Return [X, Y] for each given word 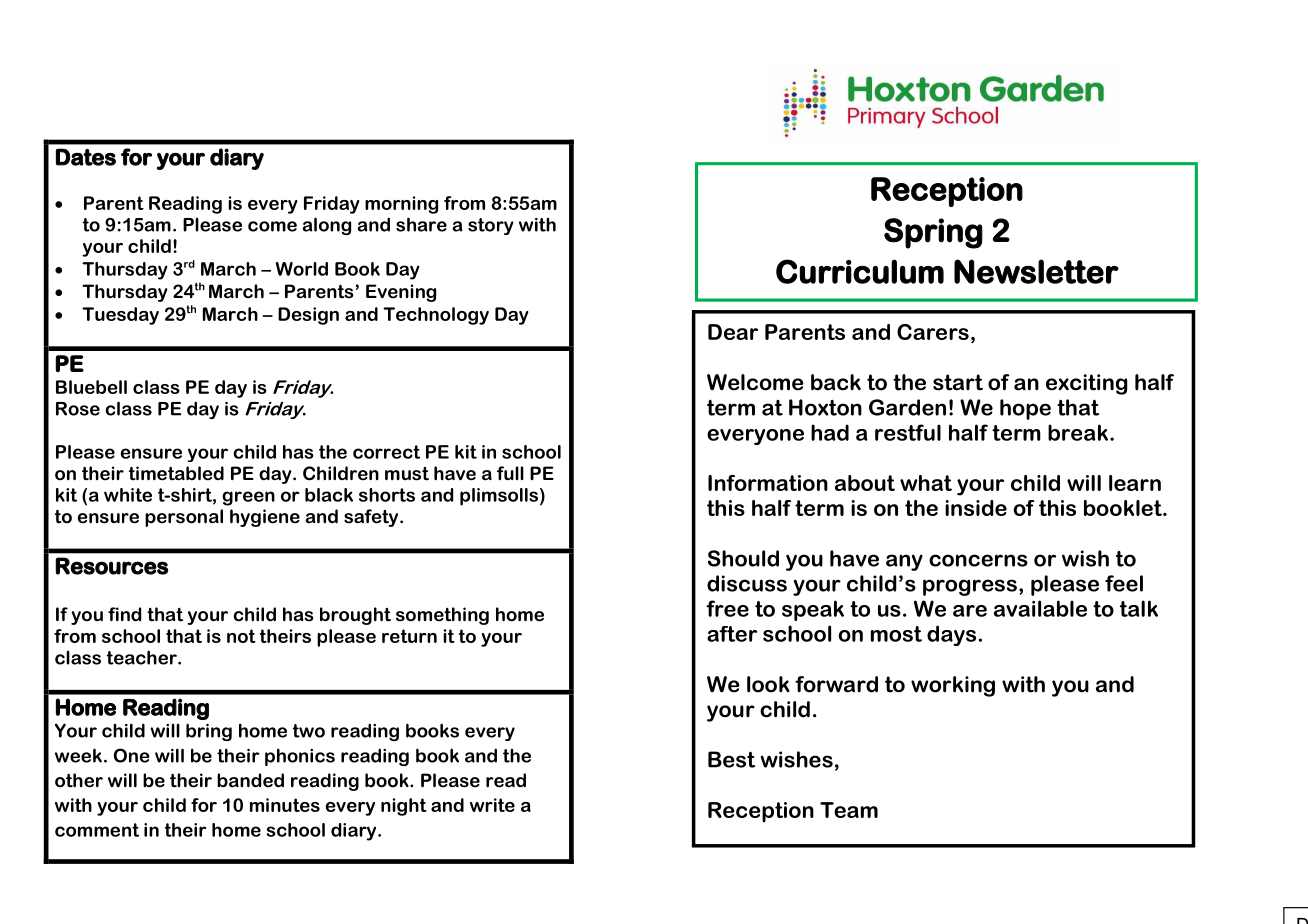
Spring [933, 233]
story [491, 226]
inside [976, 508]
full [510, 473]
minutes [285, 805]
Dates [86, 157]
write [492, 805]
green [248, 498]
